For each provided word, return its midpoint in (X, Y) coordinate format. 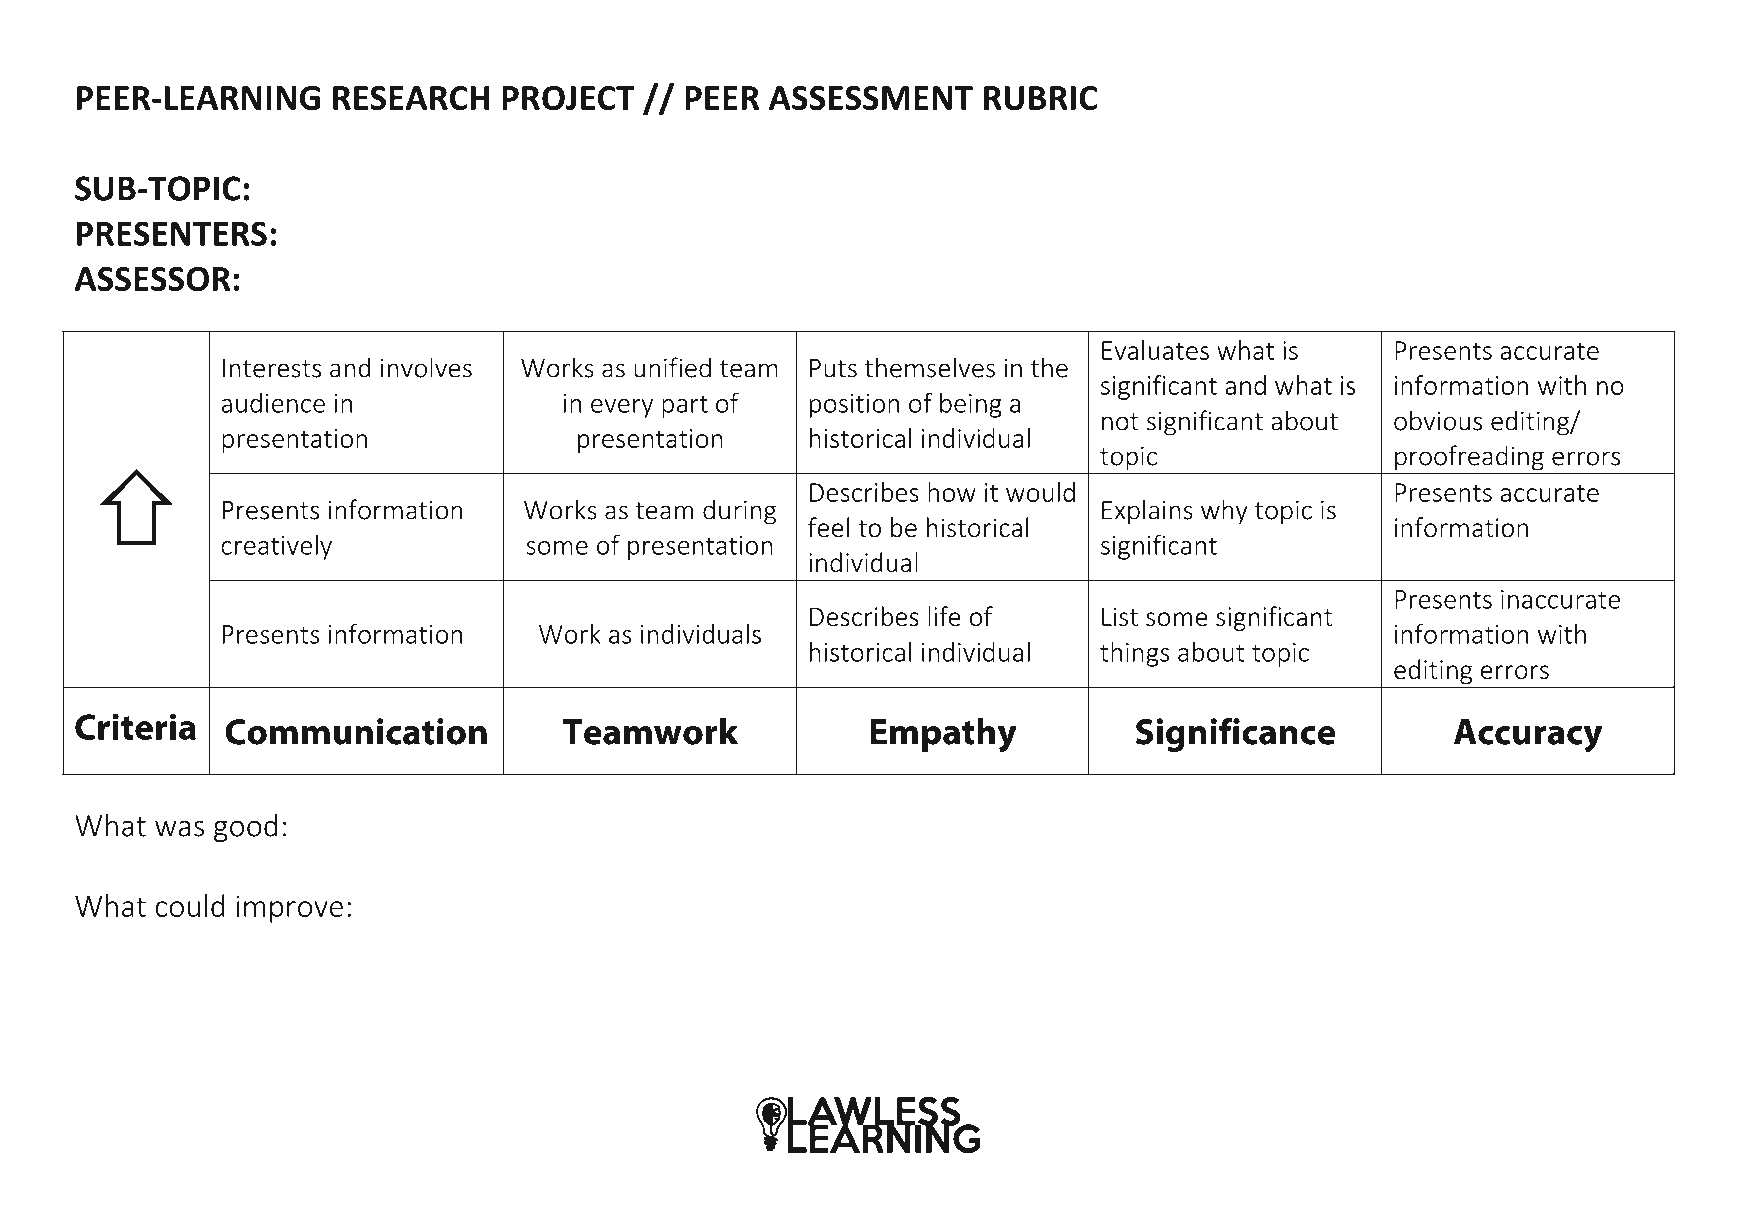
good (245, 828)
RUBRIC (1040, 98)
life (944, 616)
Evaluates (1155, 350)
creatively (276, 547)
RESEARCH (411, 98)
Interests (272, 368)
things (1134, 654)
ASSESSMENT (871, 98)
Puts (833, 368)
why (1224, 512)
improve (290, 909)
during (739, 512)
